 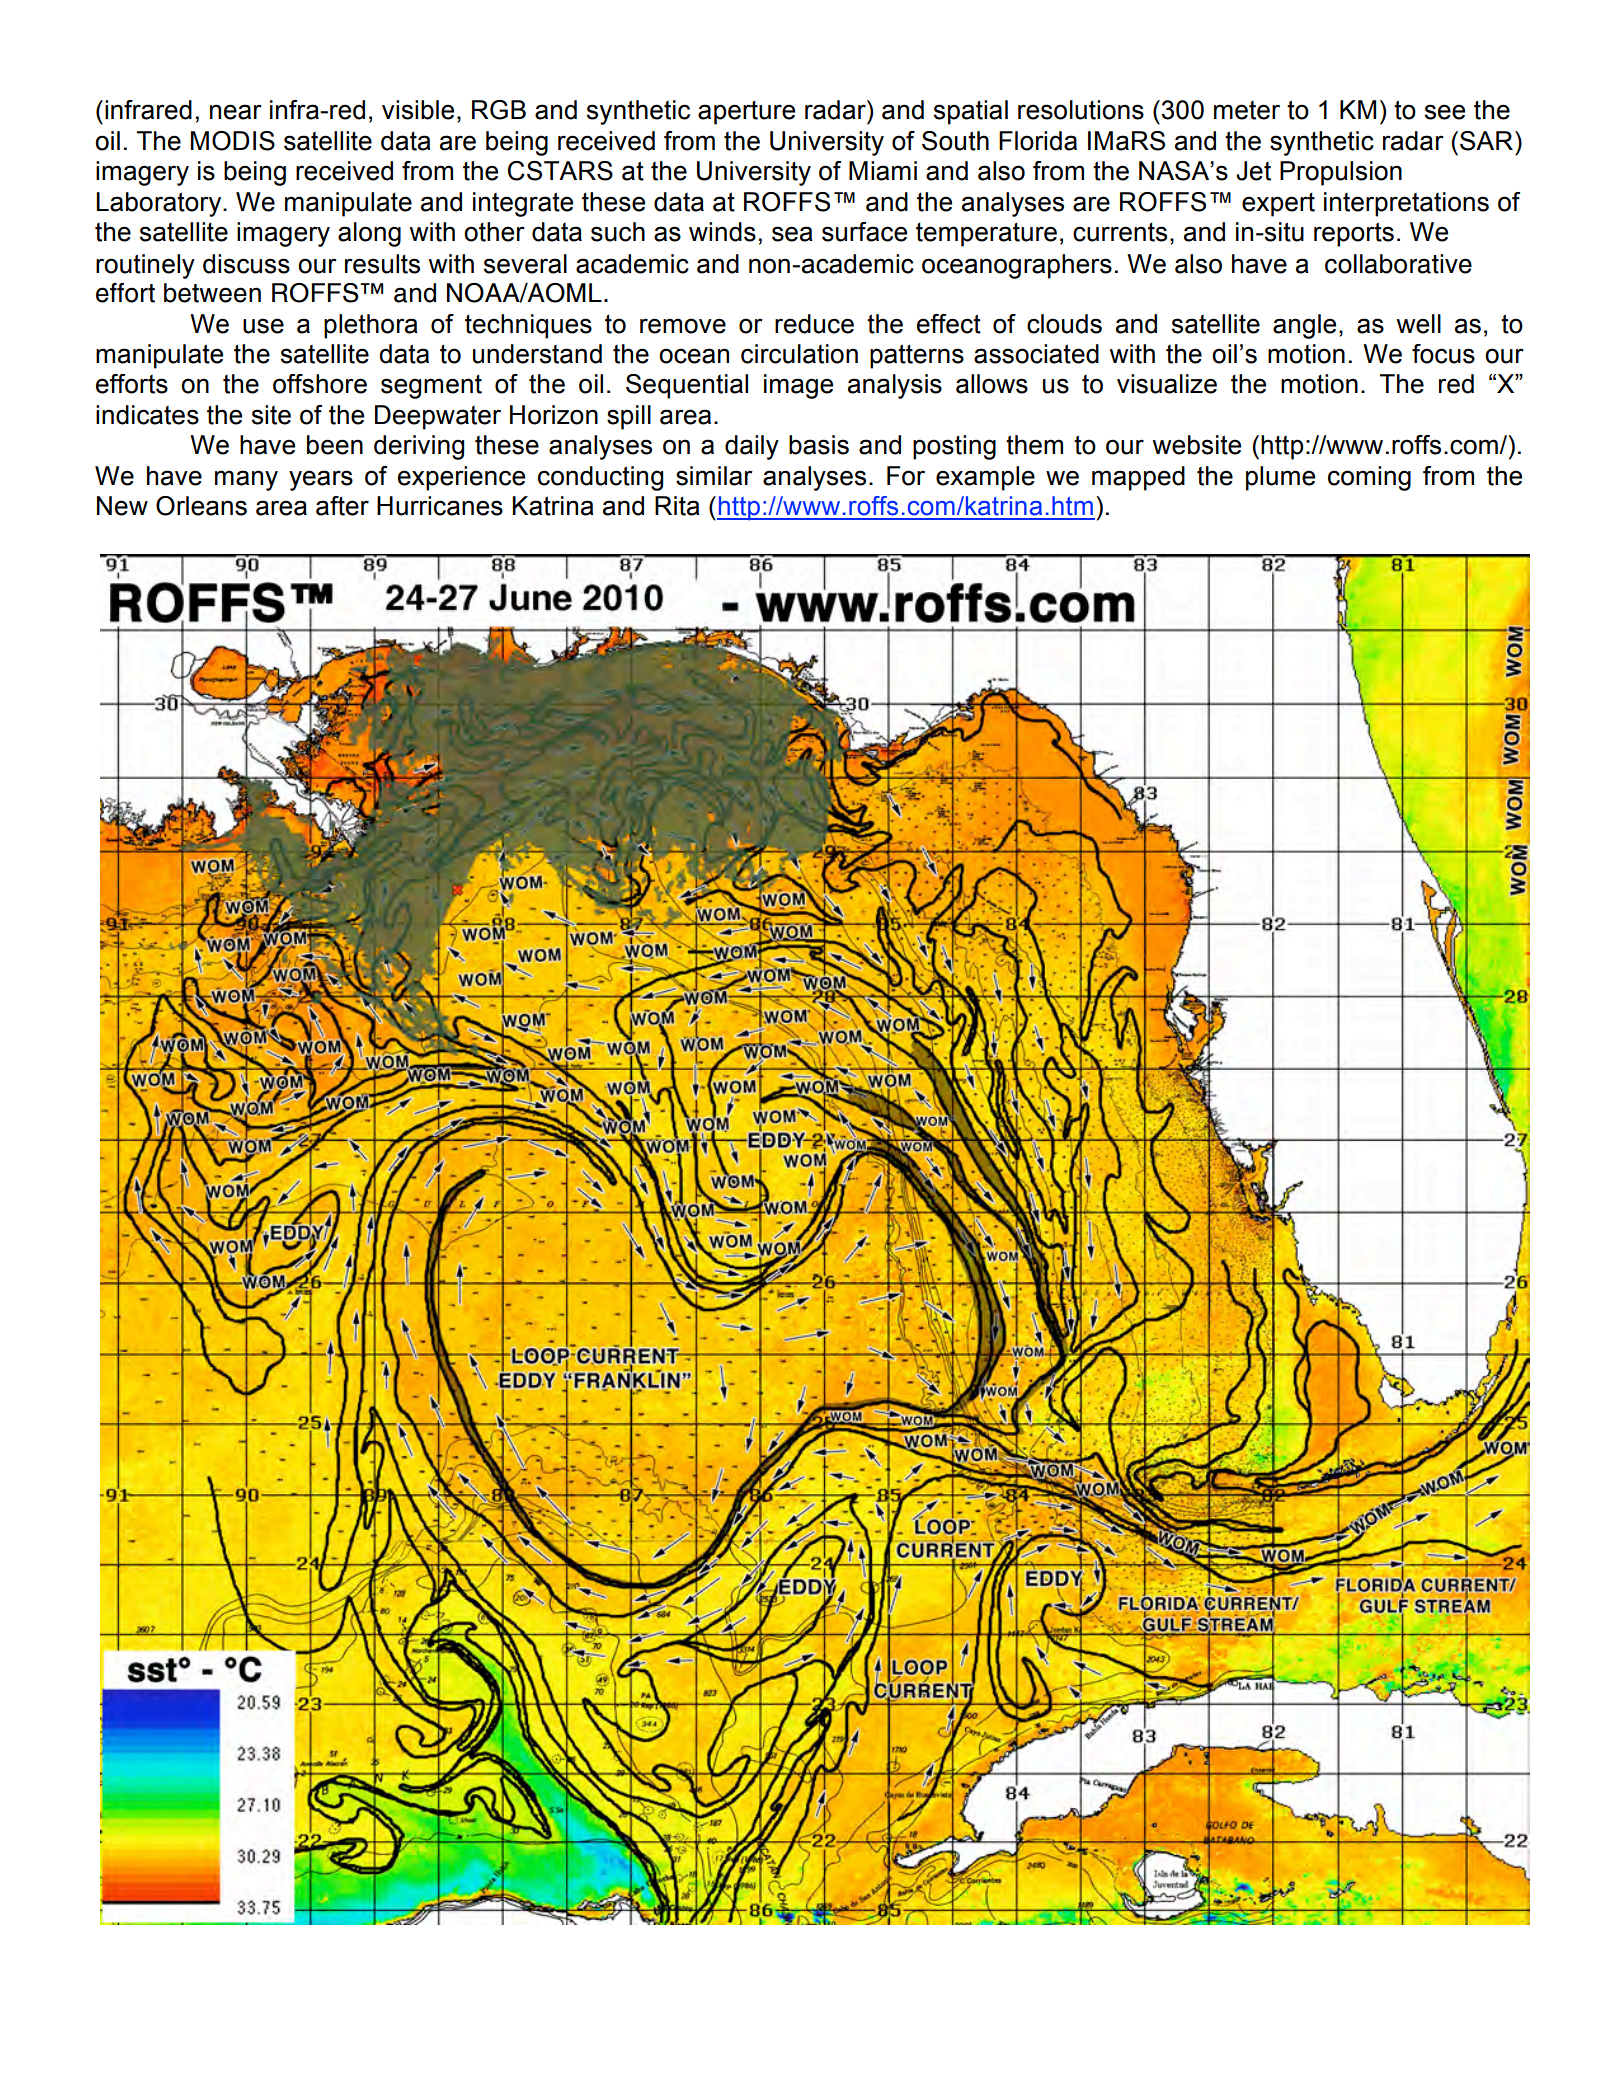 What do you see at coordinates (746, 112) in the page?
I see `aperture` at bounding box center [746, 112].
